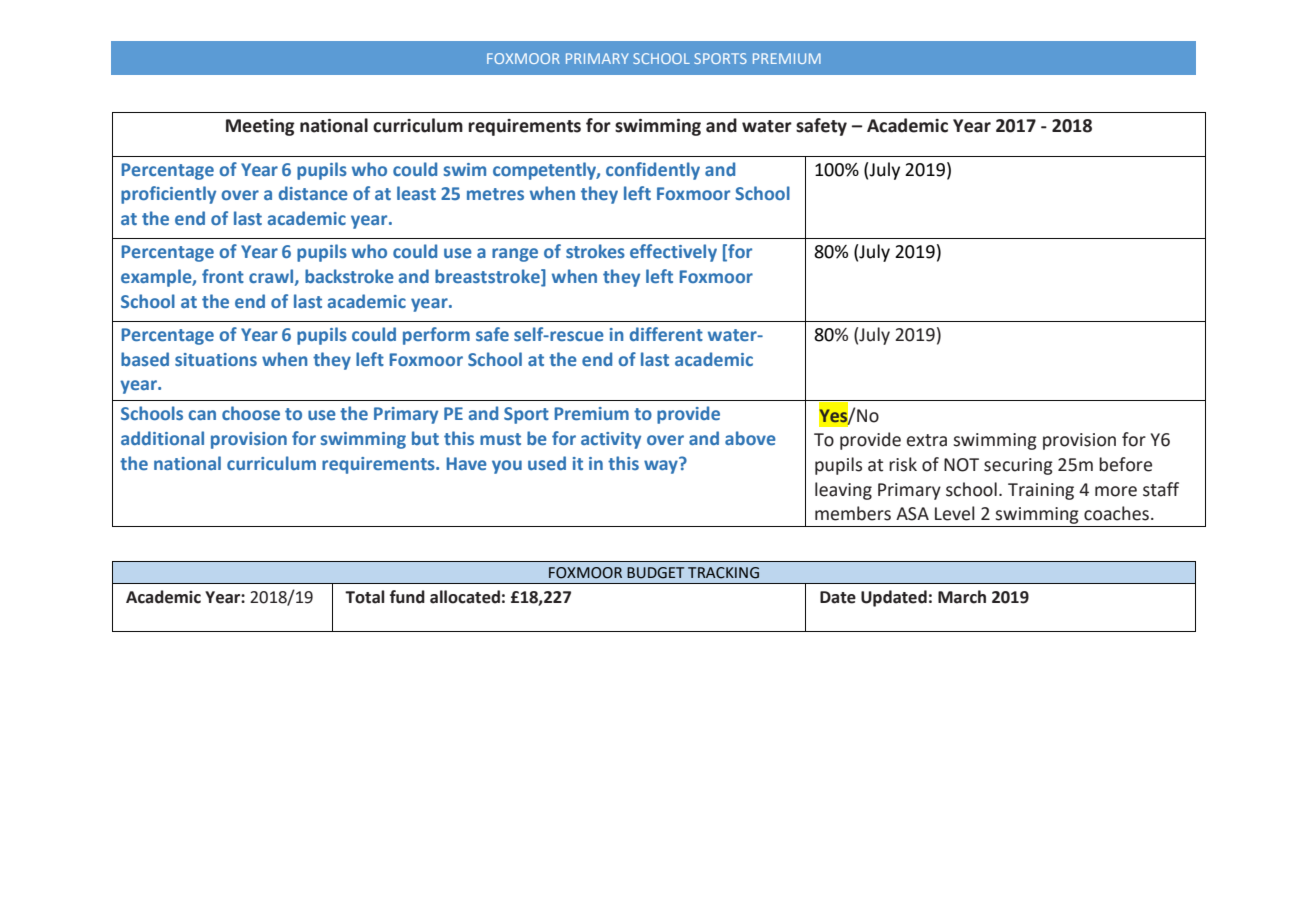 The width and height of the screenshot is (1308, 924). Describe the element at coordinates (962, 597) in the screenshot. I see `March` at that location.
